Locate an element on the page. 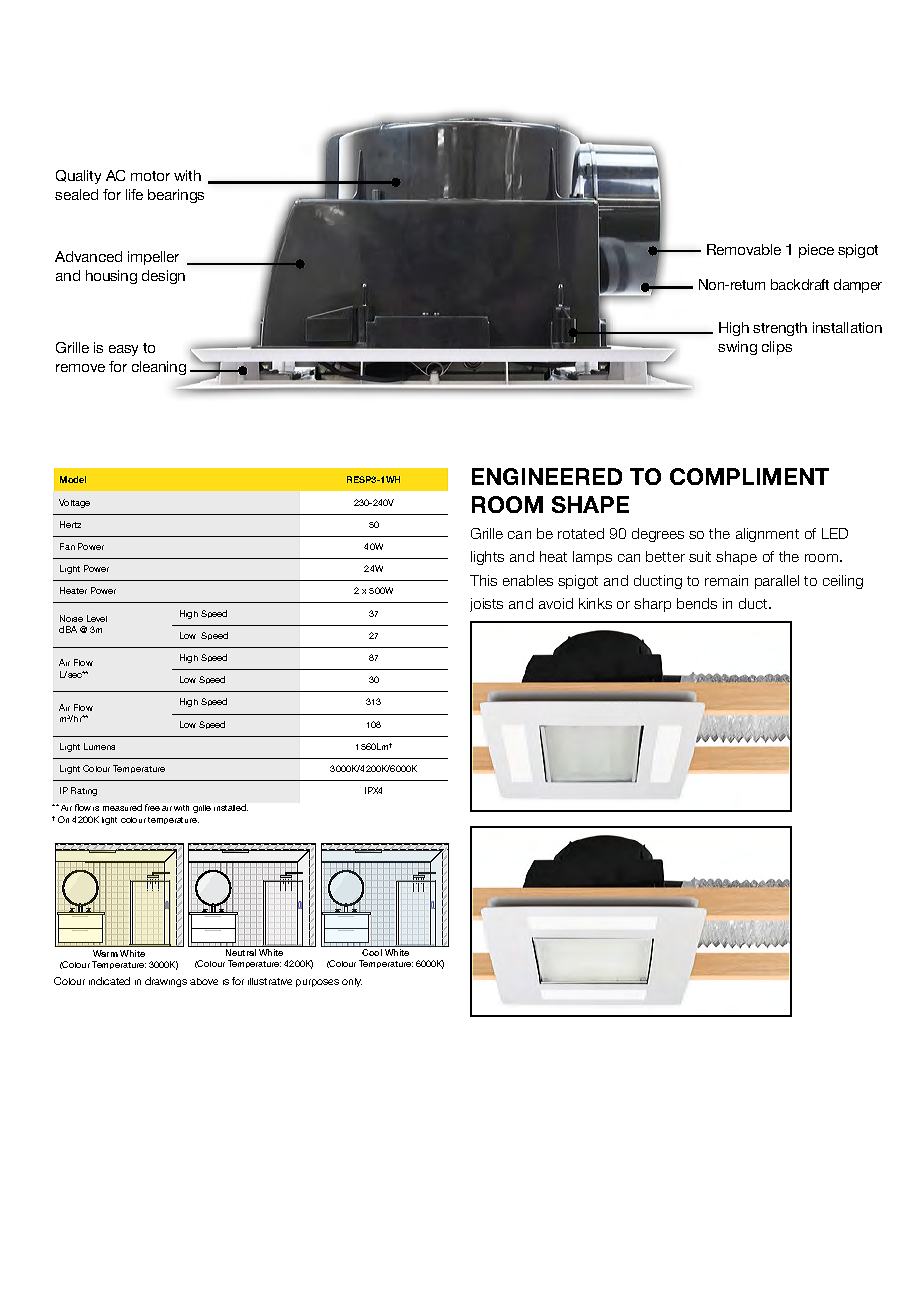  Removable is located at coordinates (744, 249).
